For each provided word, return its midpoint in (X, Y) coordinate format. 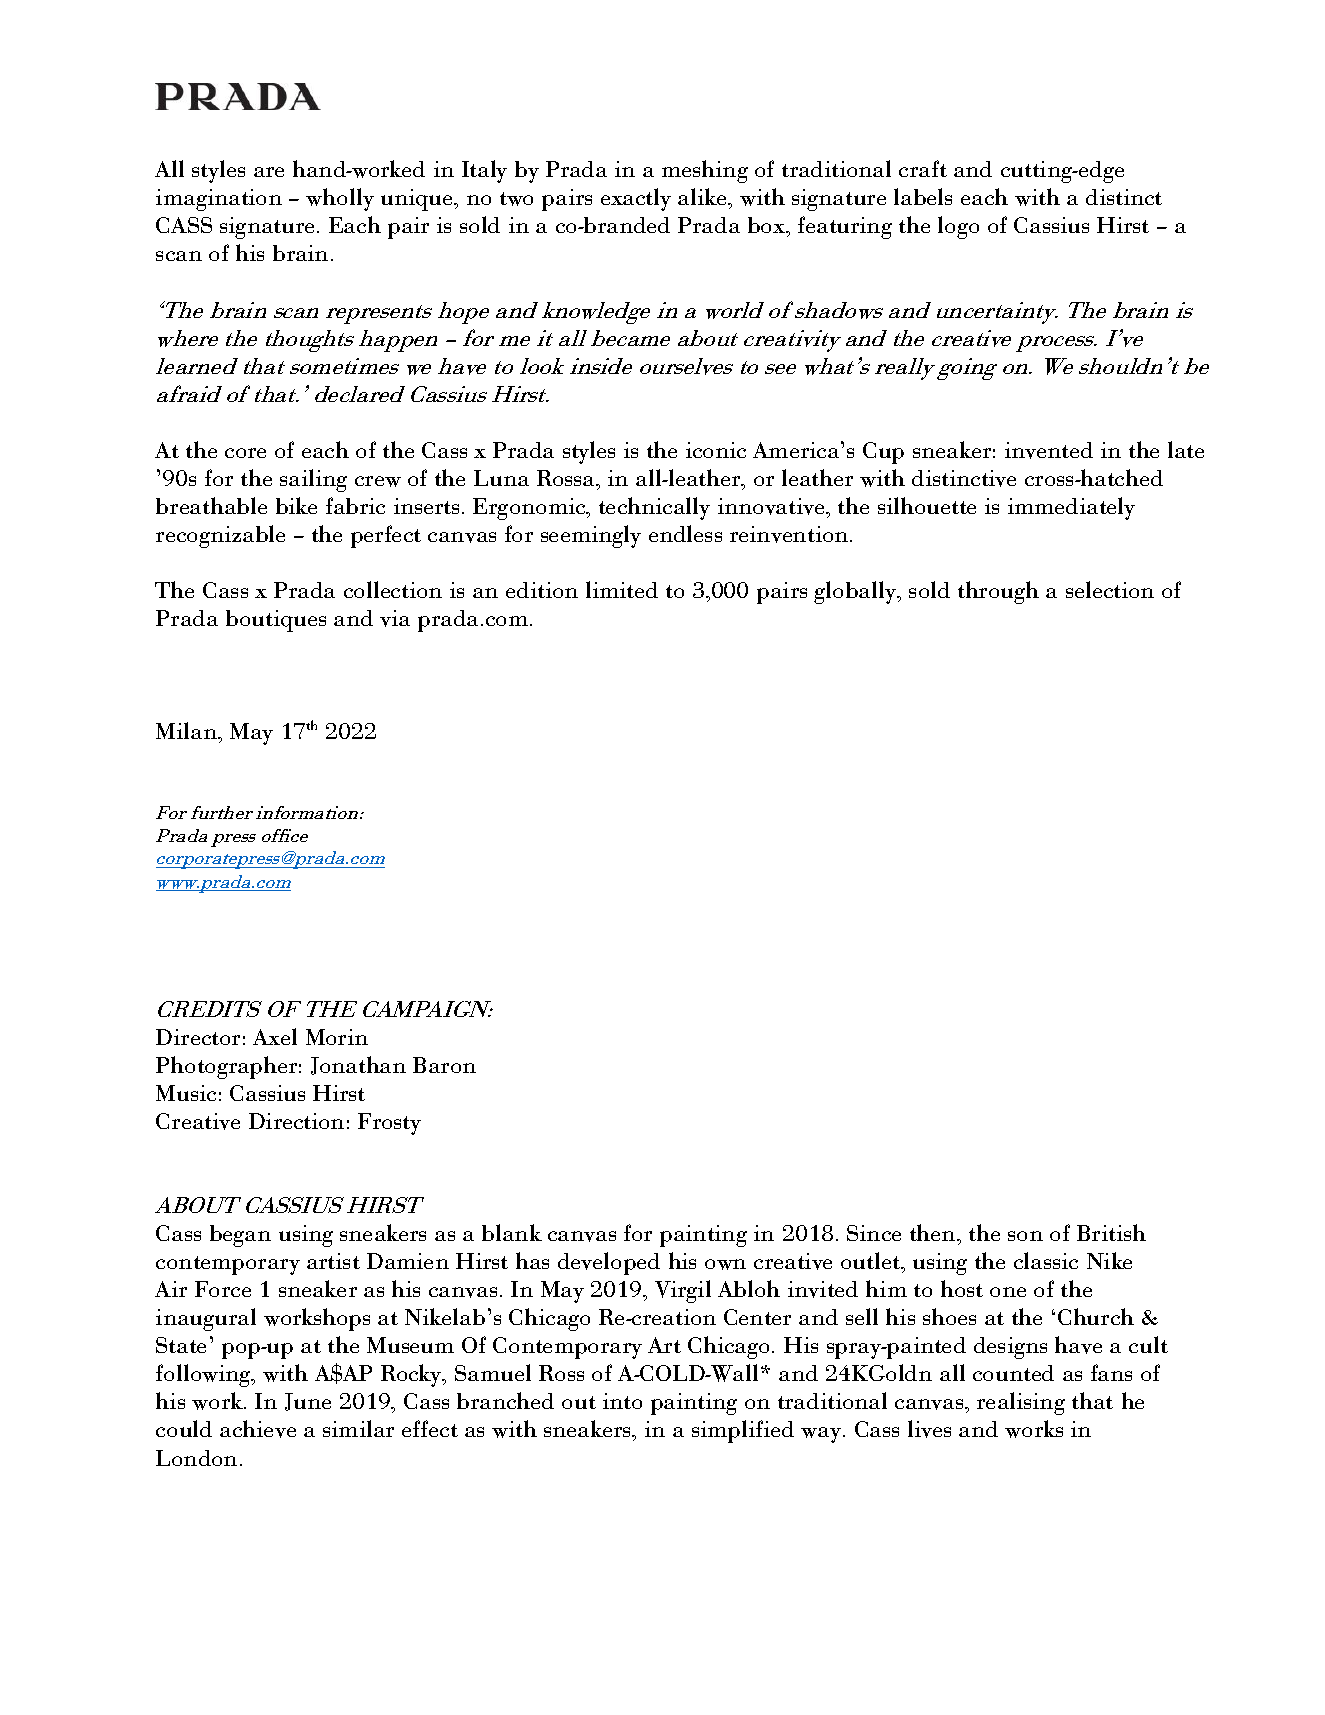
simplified (743, 1431)
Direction (296, 1121)
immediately (1071, 508)
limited (622, 589)
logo (958, 227)
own (725, 1264)
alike (704, 198)
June (308, 1402)
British (1111, 1232)
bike (296, 505)
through (998, 592)
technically (654, 508)
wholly (340, 199)
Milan (187, 730)
